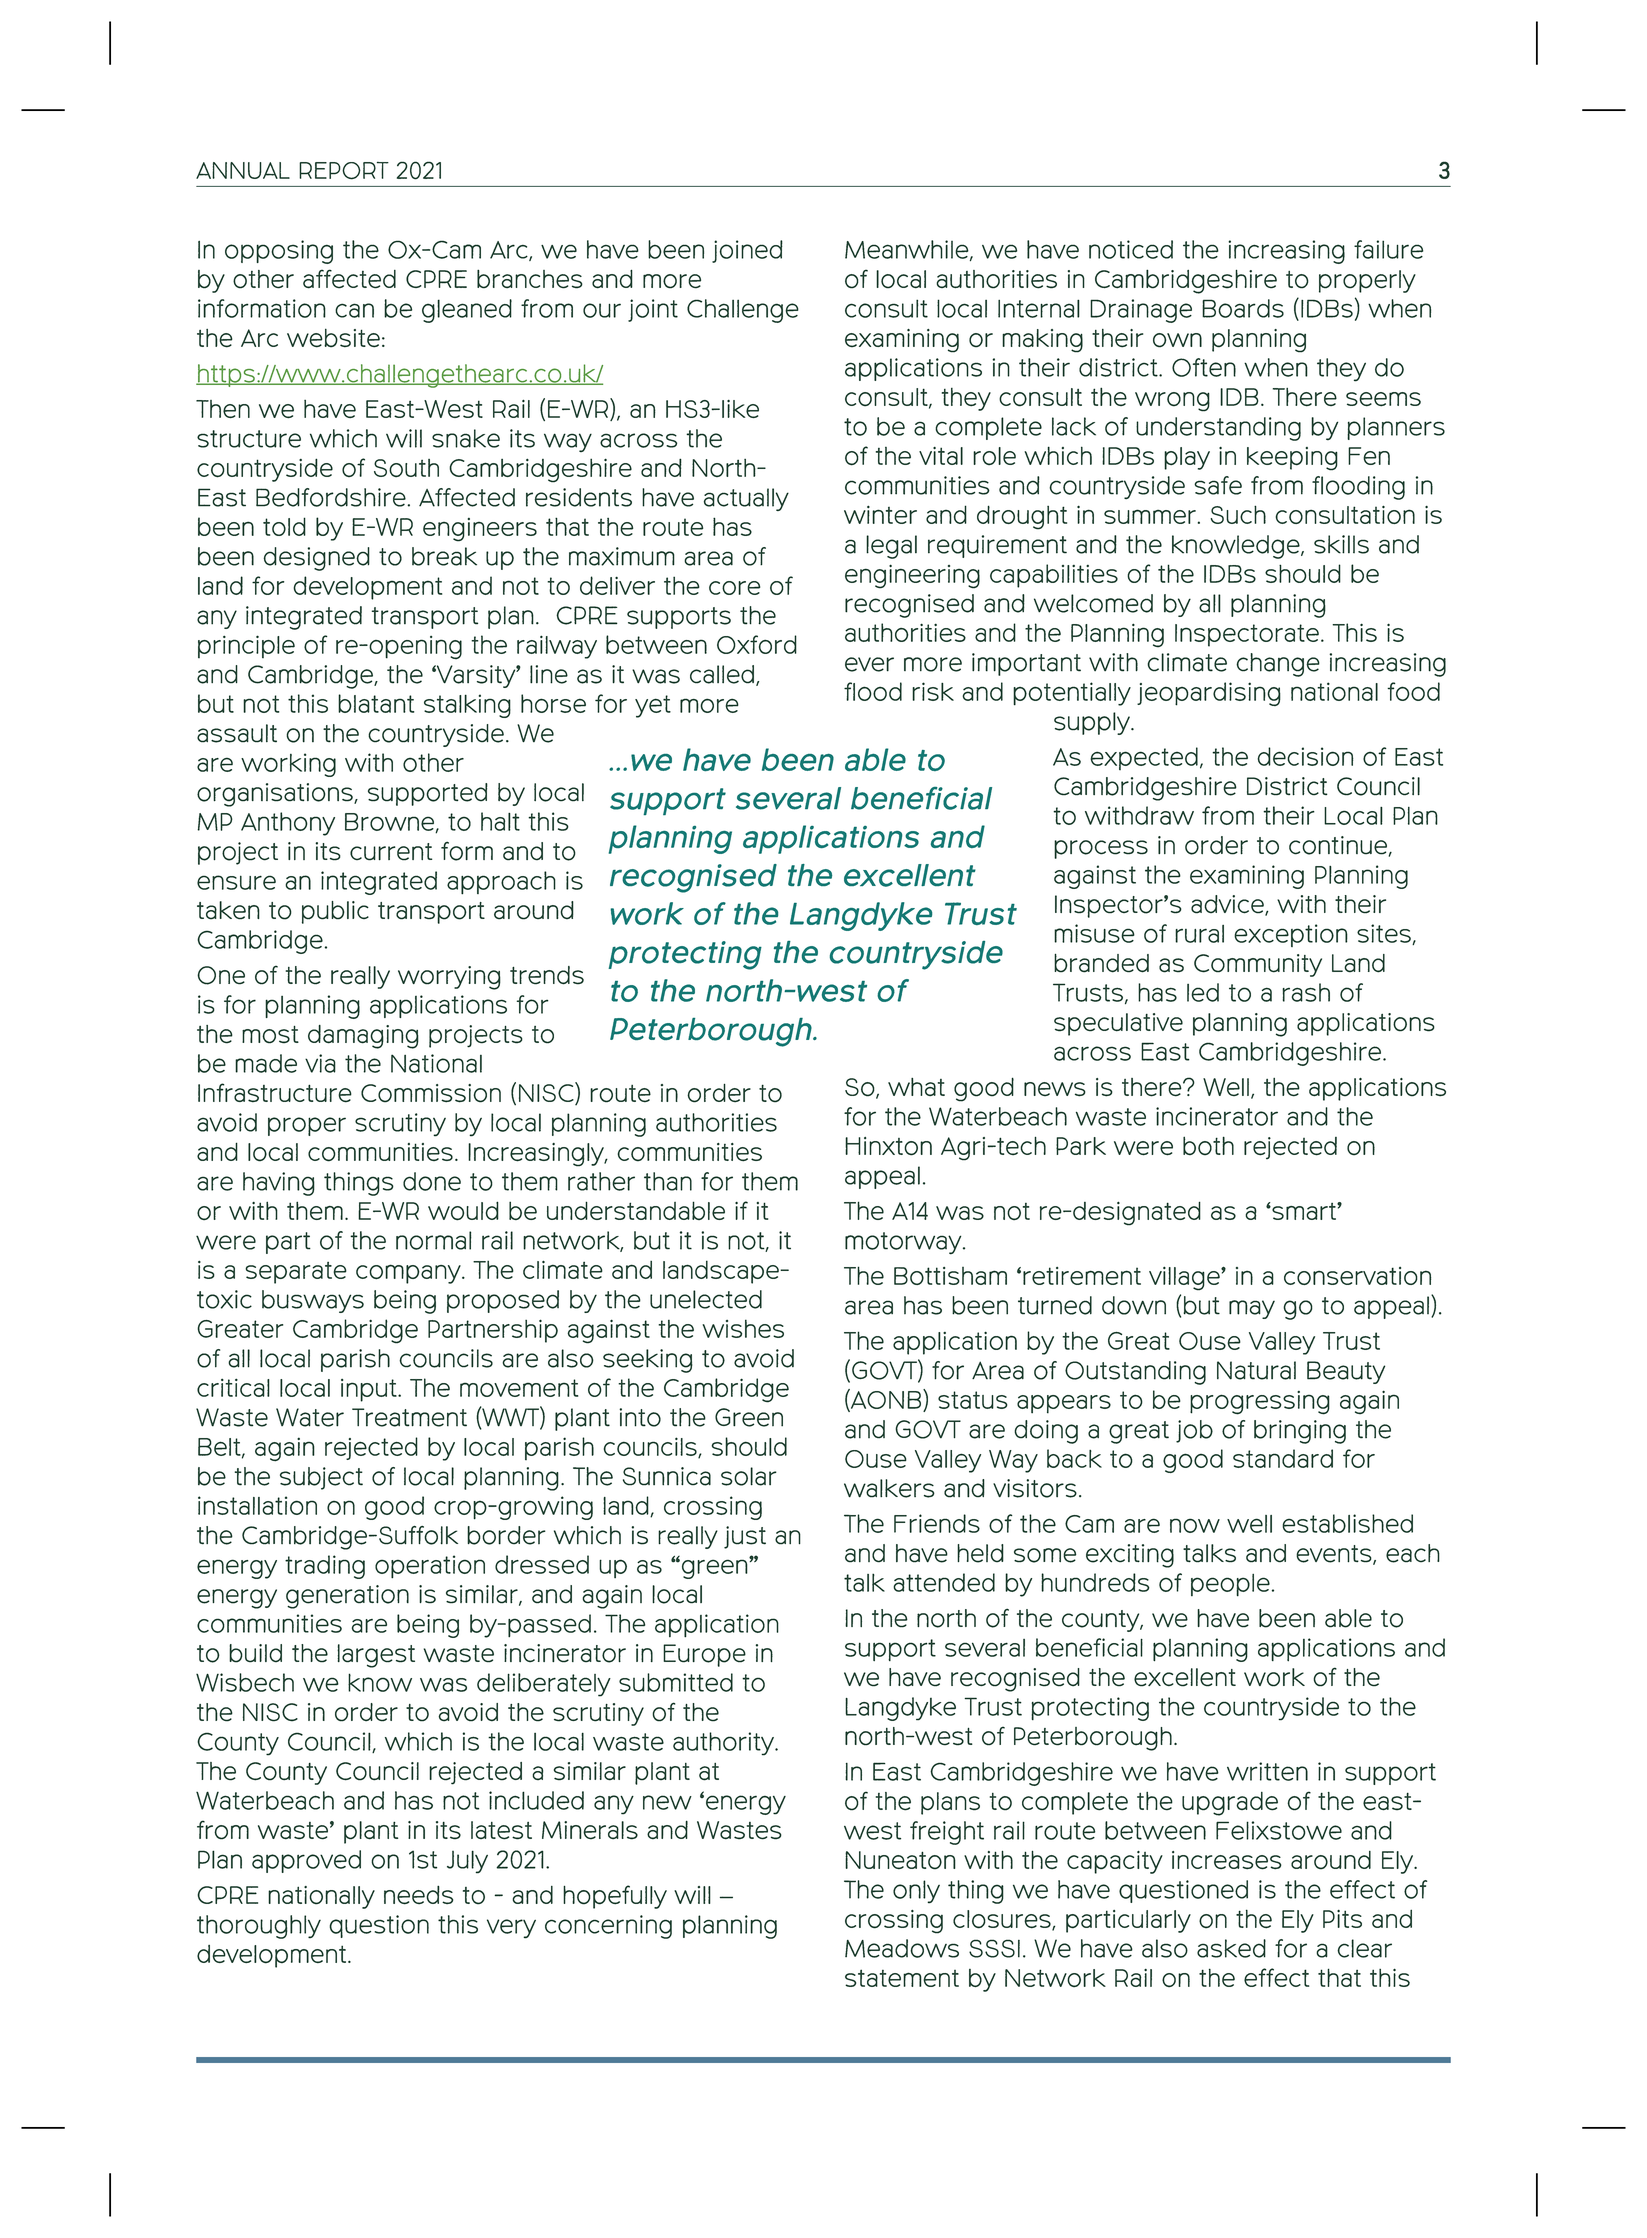 Image resolution: width=1647 pixels, height=2238 pixels. Describe the element at coordinates (418, 1895) in the image. I see `needs` at that location.
